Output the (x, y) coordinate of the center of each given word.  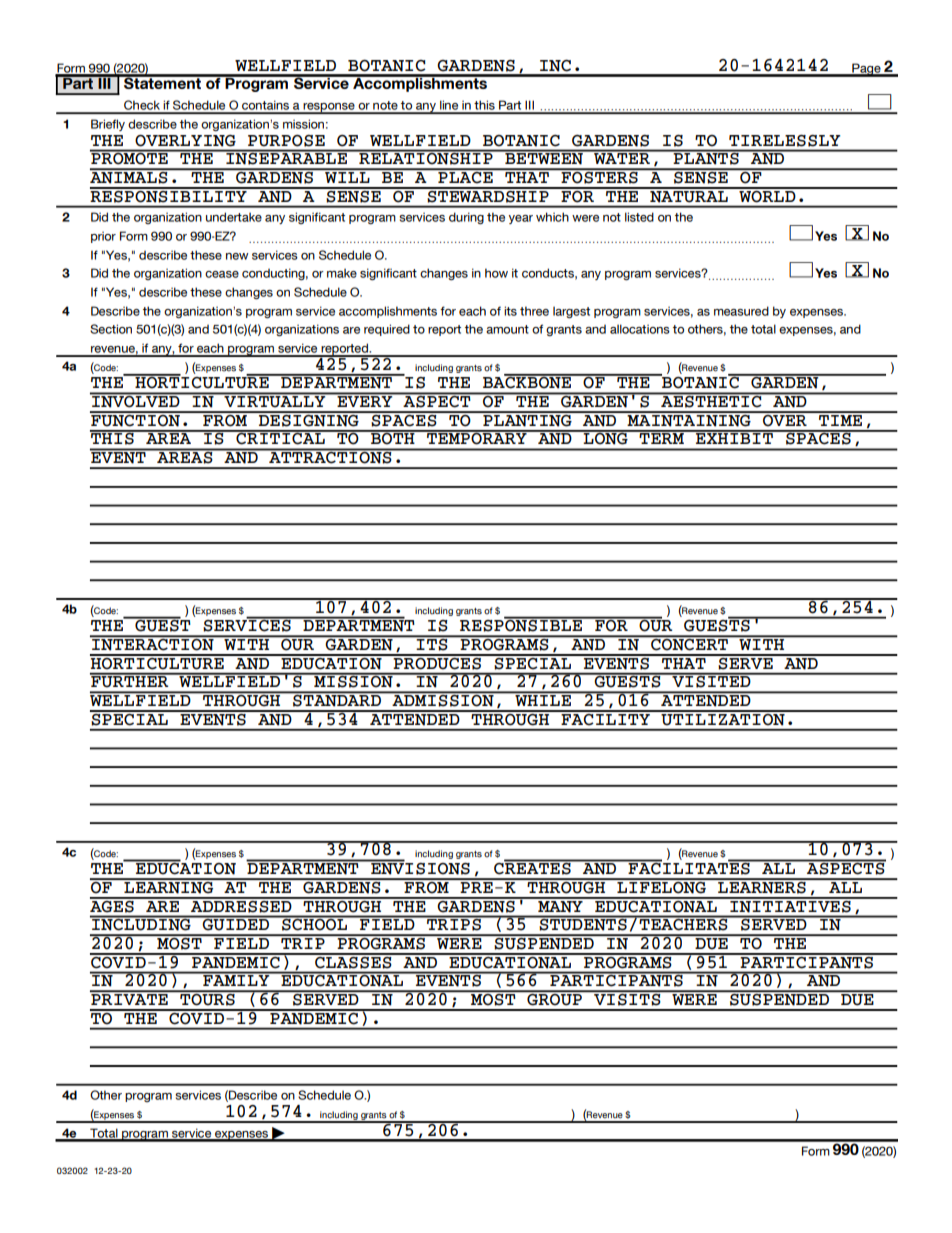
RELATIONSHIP (426, 157)
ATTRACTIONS (330, 456)
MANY (560, 905)
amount (507, 329)
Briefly (108, 125)
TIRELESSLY (784, 141)
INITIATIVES (790, 905)
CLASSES (353, 961)
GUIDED (235, 923)
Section (111, 329)
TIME (841, 419)
